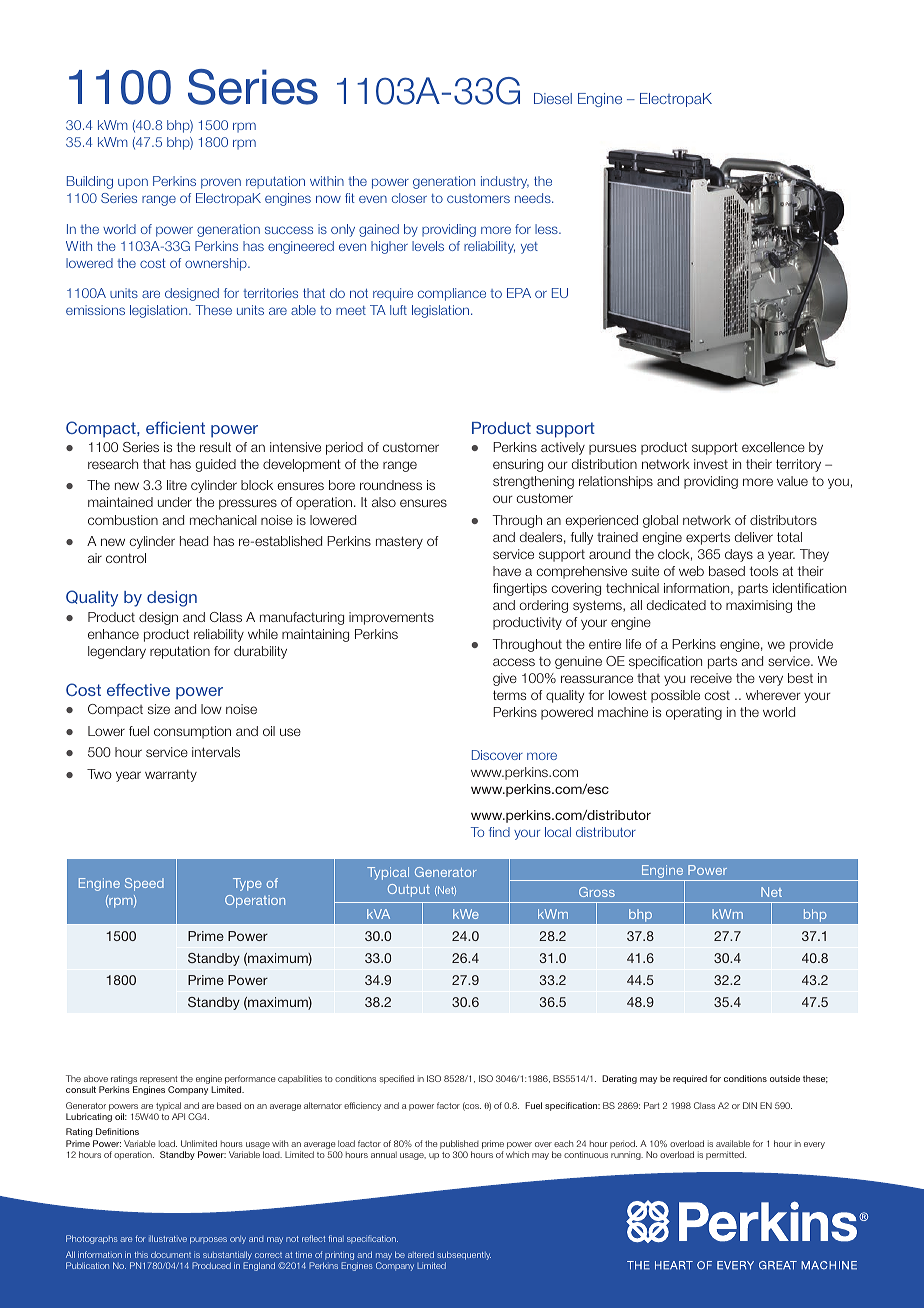  What do you see at coordinates (675, 696) in the screenshot?
I see `possible` at bounding box center [675, 696].
